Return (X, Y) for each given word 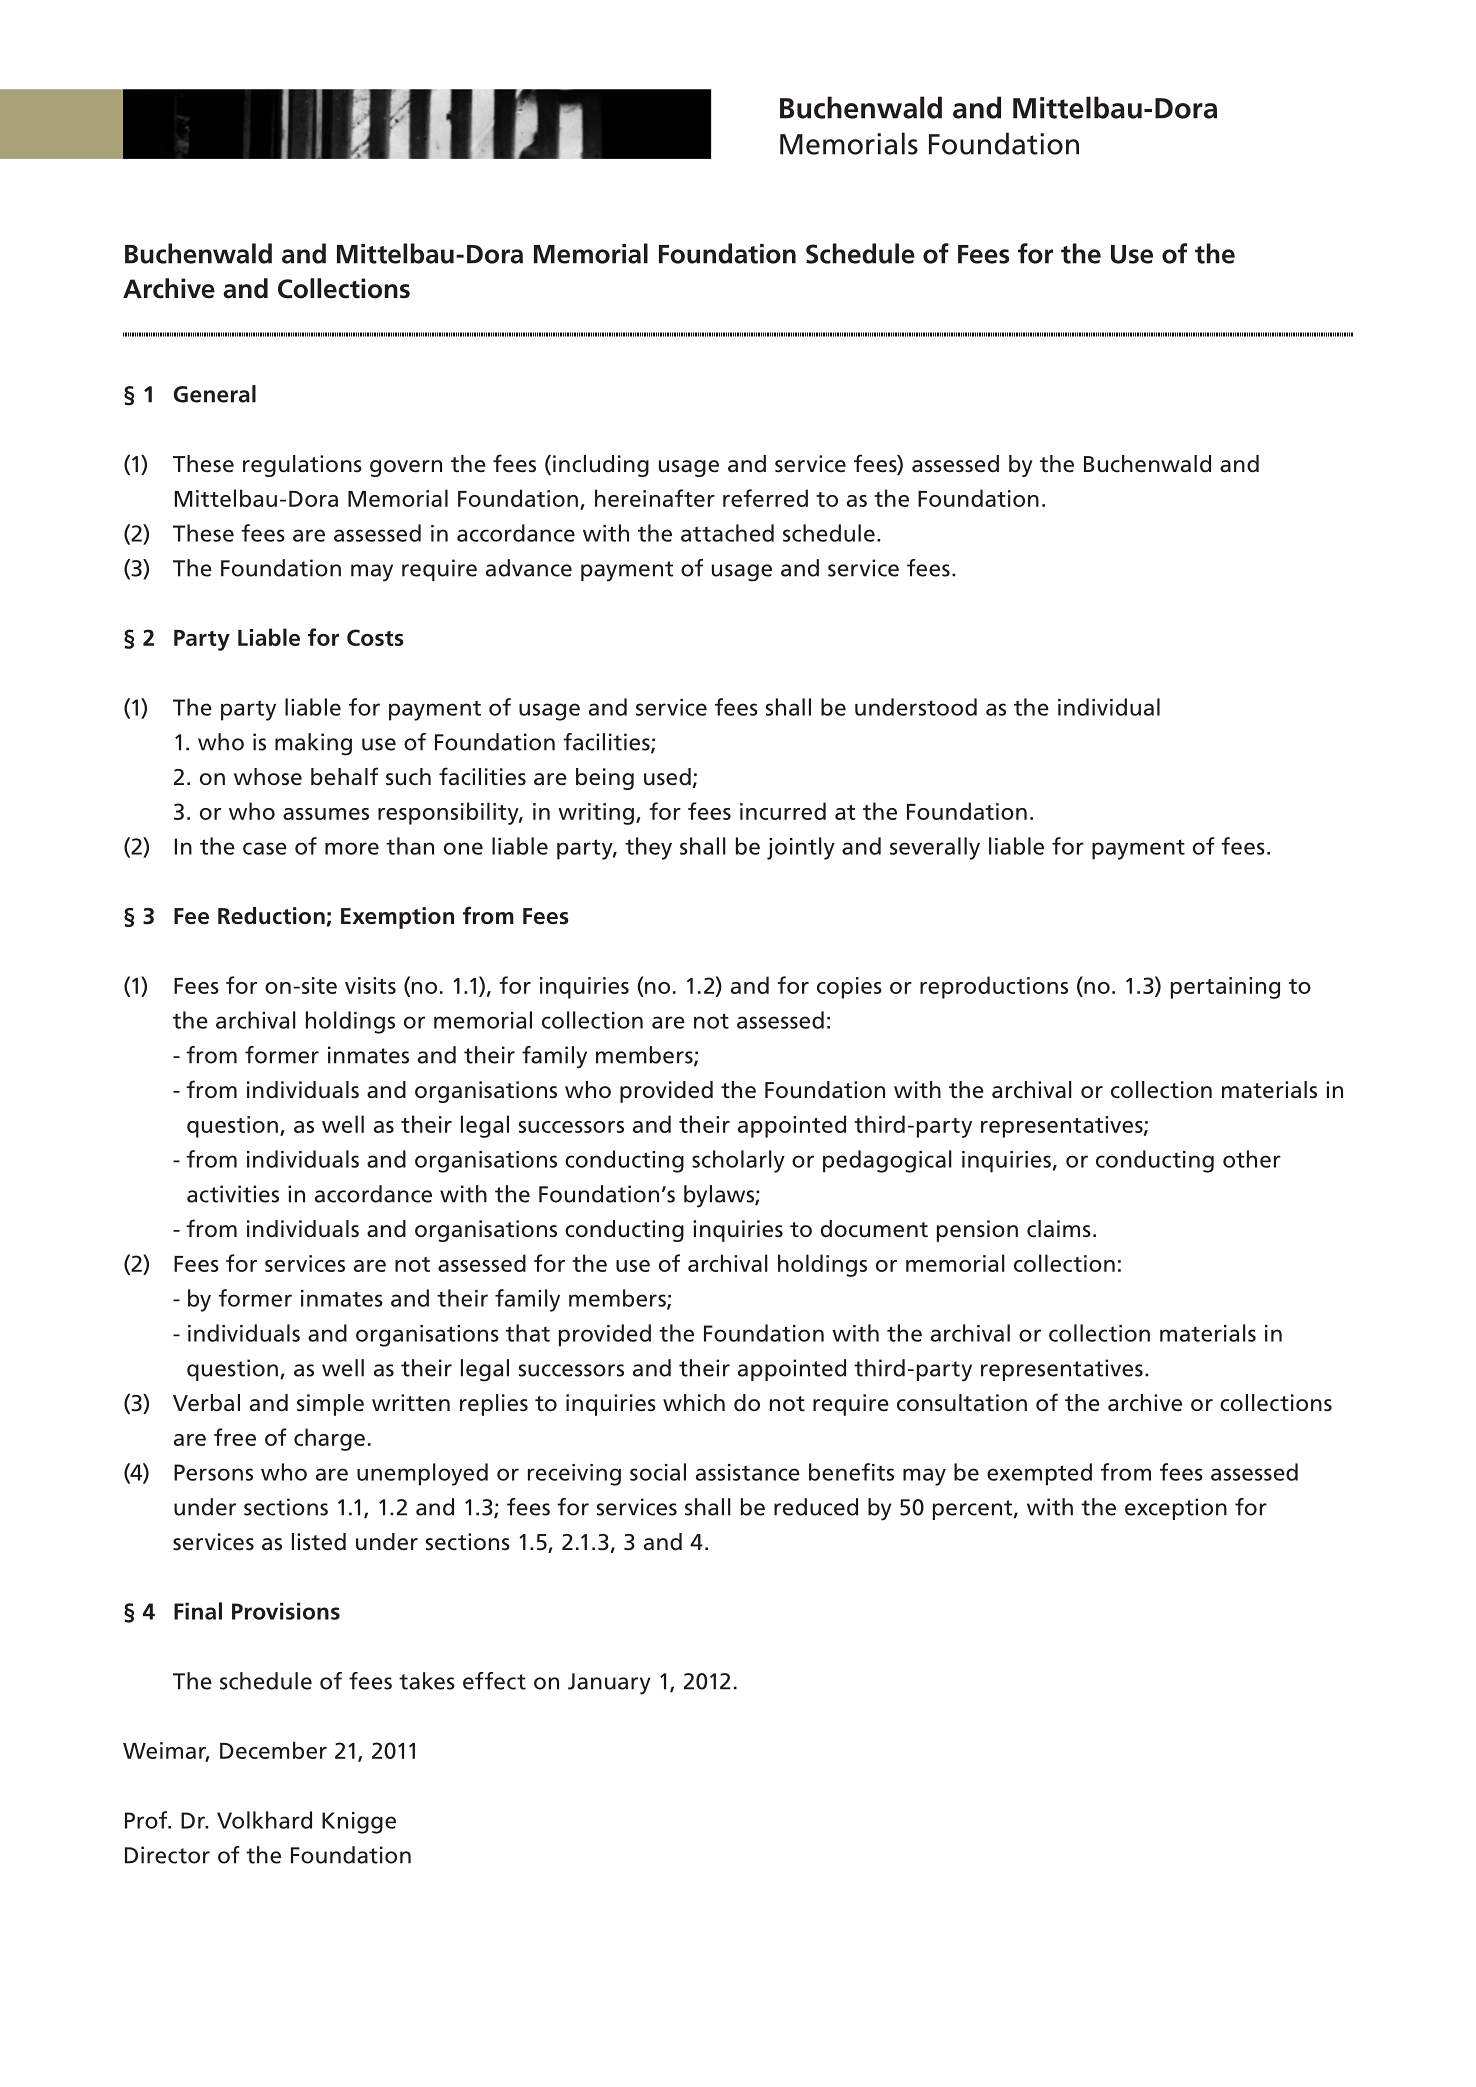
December (273, 1750)
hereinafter (655, 498)
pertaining (1225, 988)
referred (765, 498)
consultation (962, 1403)
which (694, 1403)
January (609, 1684)
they (648, 848)
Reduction (271, 916)
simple (330, 1405)
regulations (302, 466)
